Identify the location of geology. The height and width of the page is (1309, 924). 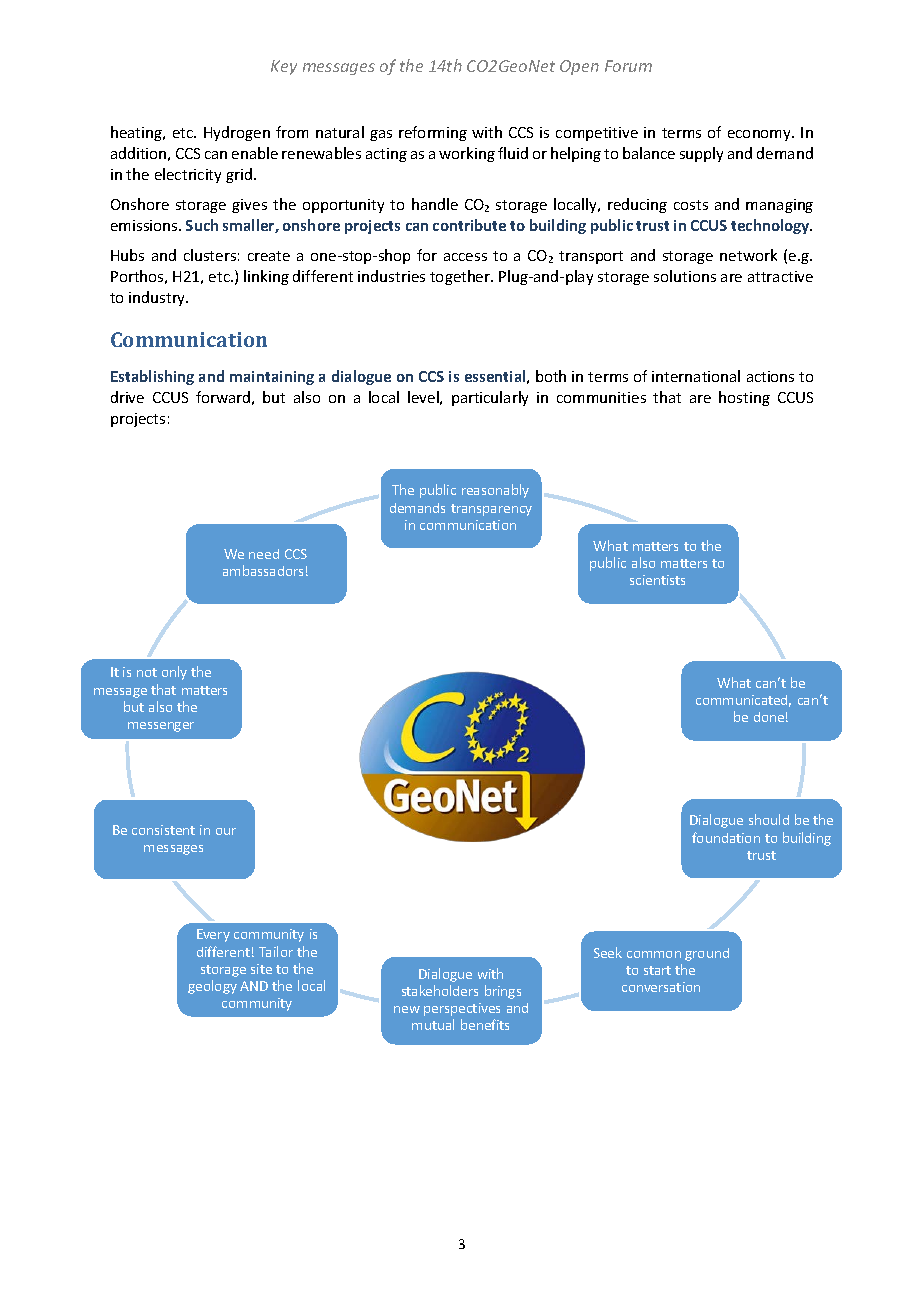
(212, 987).
